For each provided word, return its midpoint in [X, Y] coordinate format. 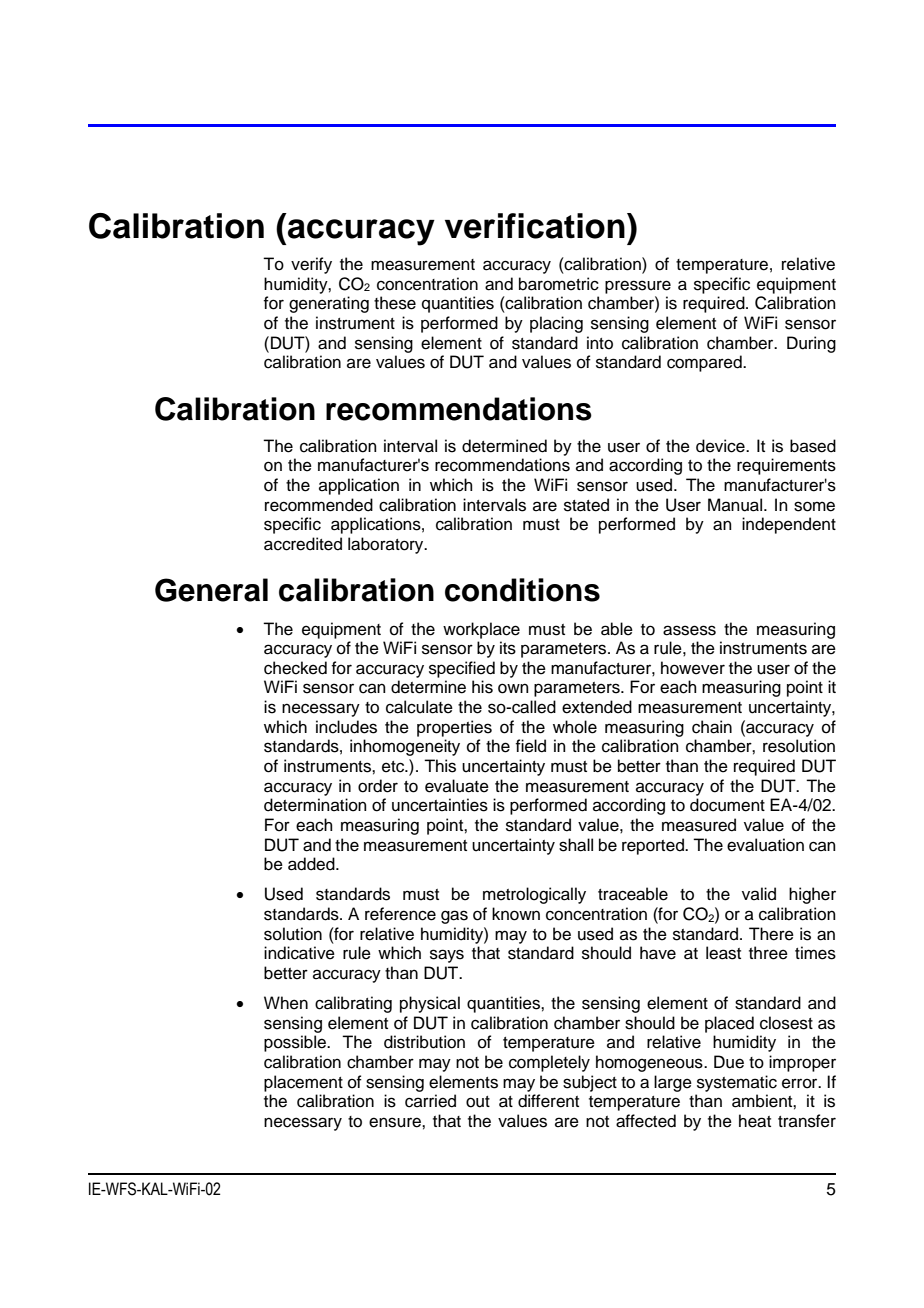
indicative [299, 953]
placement [303, 1083]
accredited [303, 544]
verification [535, 226]
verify [311, 265]
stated [586, 505]
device [721, 446]
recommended [319, 505]
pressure [638, 287]
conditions [522, 590]
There [771, 934]
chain [712, 727]
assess [689, 630]
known [516, 914]
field [530, 746]
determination [315, 805]
